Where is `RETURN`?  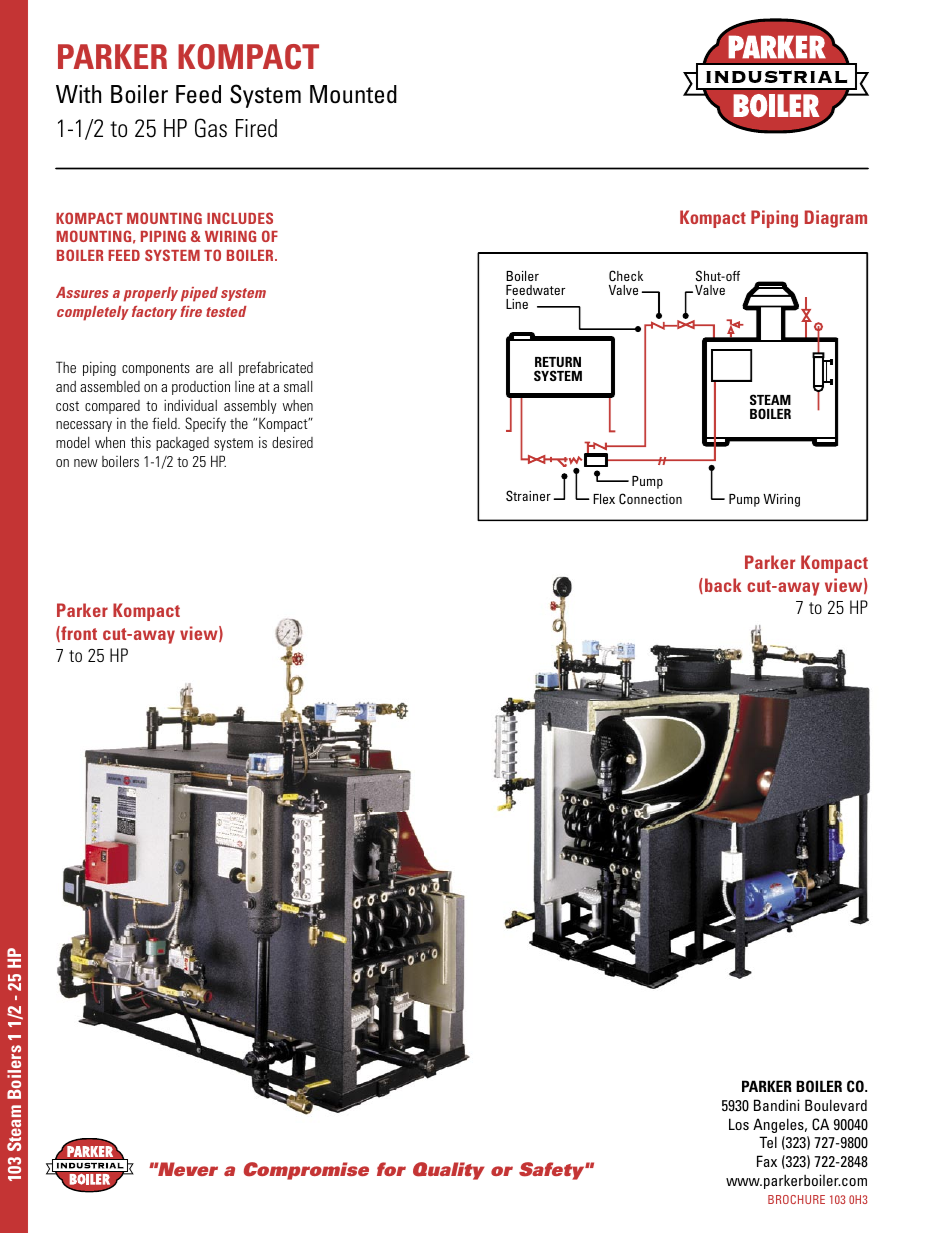 RETURN is located at coordinates (558, 362).
